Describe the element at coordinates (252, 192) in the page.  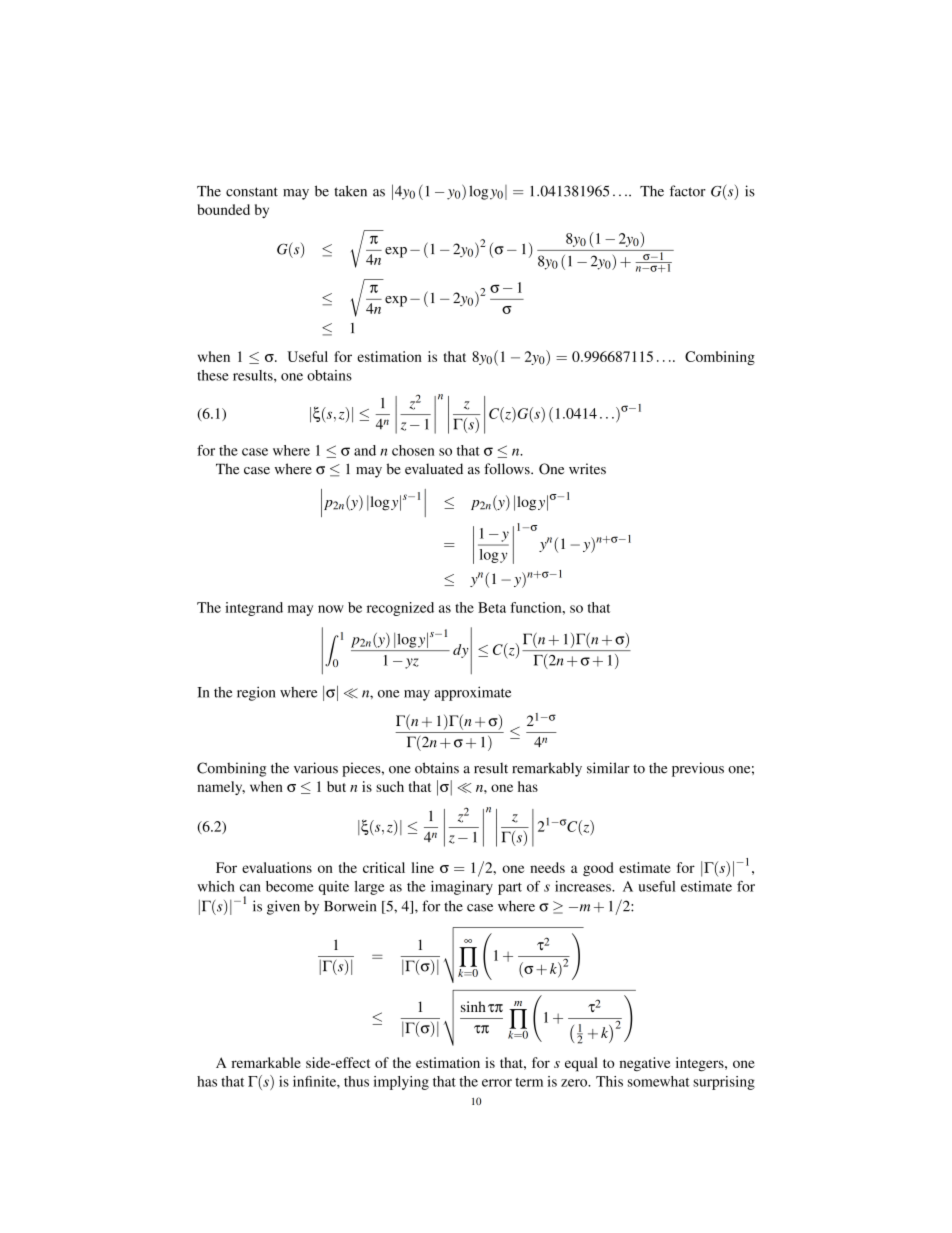
I see `constant` at that location.
